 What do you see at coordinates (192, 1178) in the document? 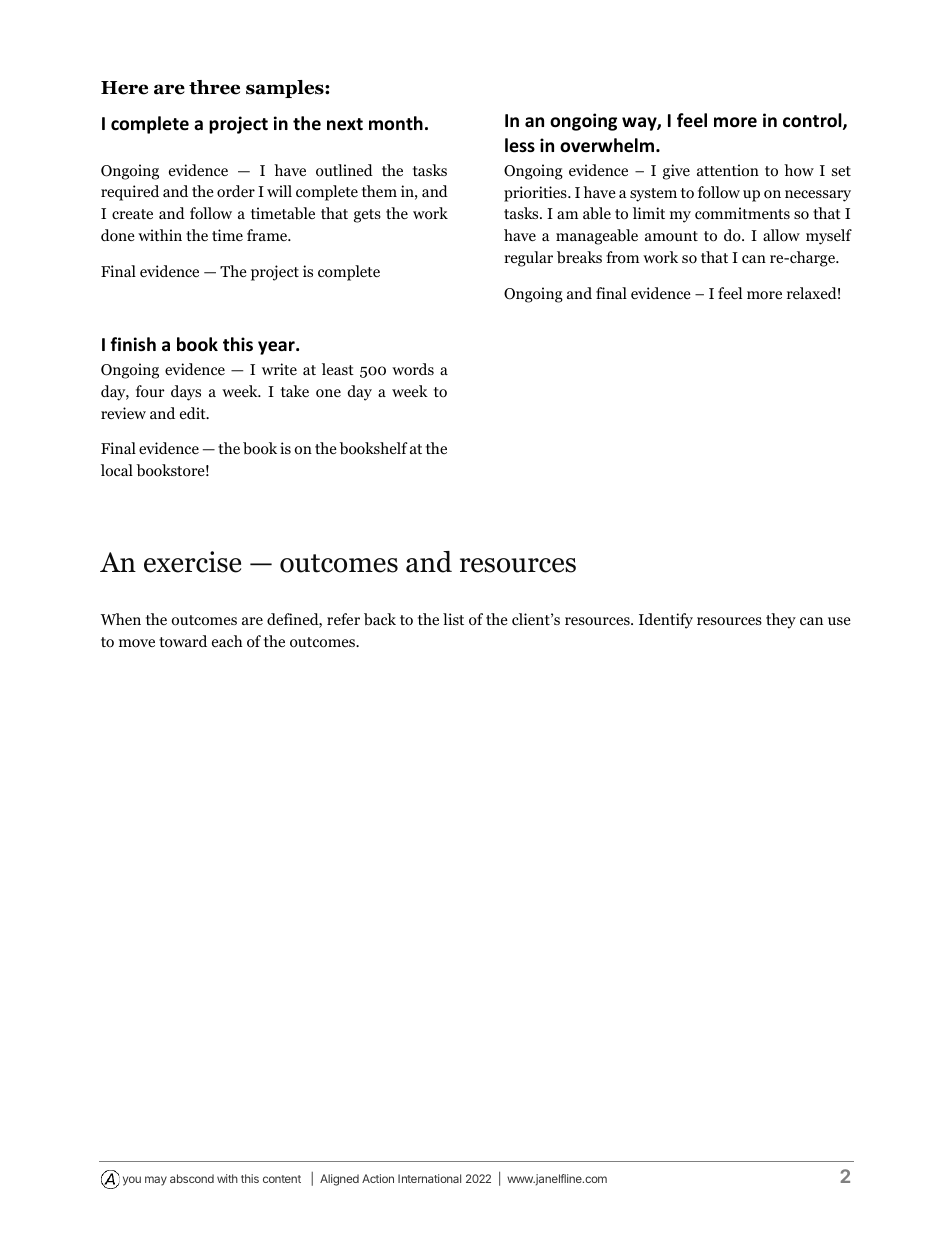
I see `abscond` at bounding box center [192, 1178].
